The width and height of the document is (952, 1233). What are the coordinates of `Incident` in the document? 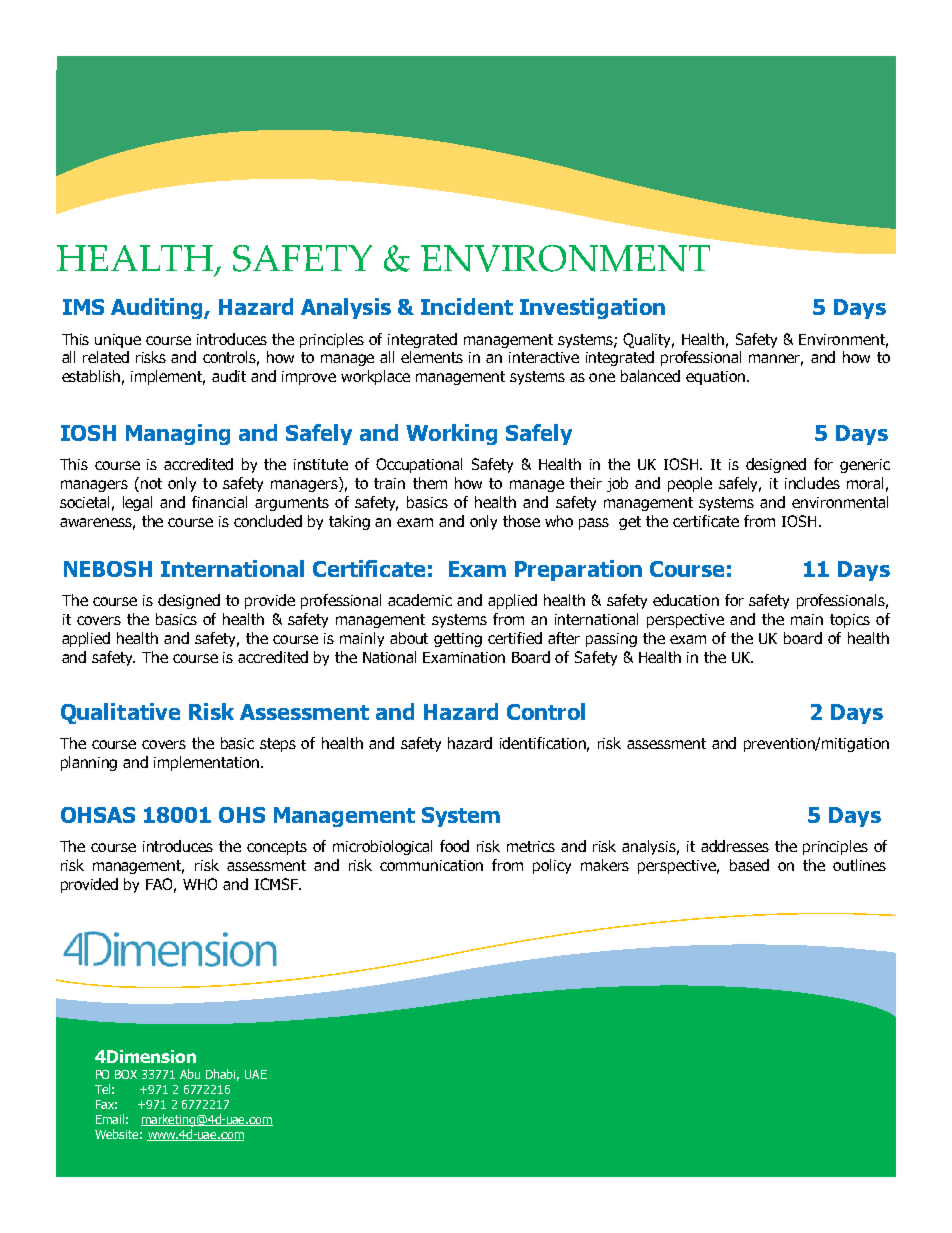 It's located at (467, 306).
